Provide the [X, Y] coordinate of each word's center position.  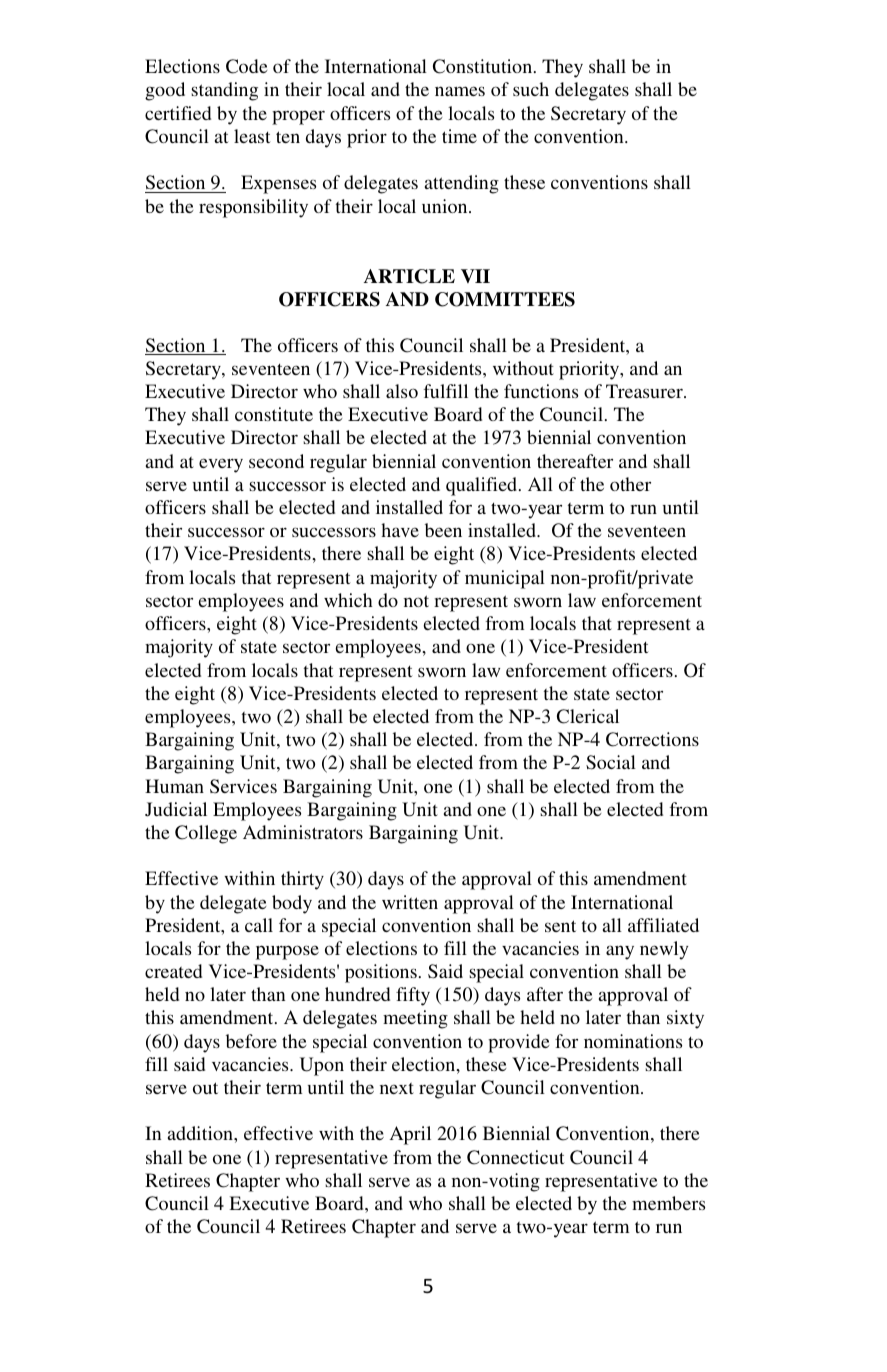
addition [201, 1133]
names [460, 91]
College [206, 834]
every [221, 465]
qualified [483, 486]
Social [611, 762]
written [410, 902]
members [668, 1203]
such [531, 89]
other [630, 484]
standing [224, 91]
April [410, 1135]
